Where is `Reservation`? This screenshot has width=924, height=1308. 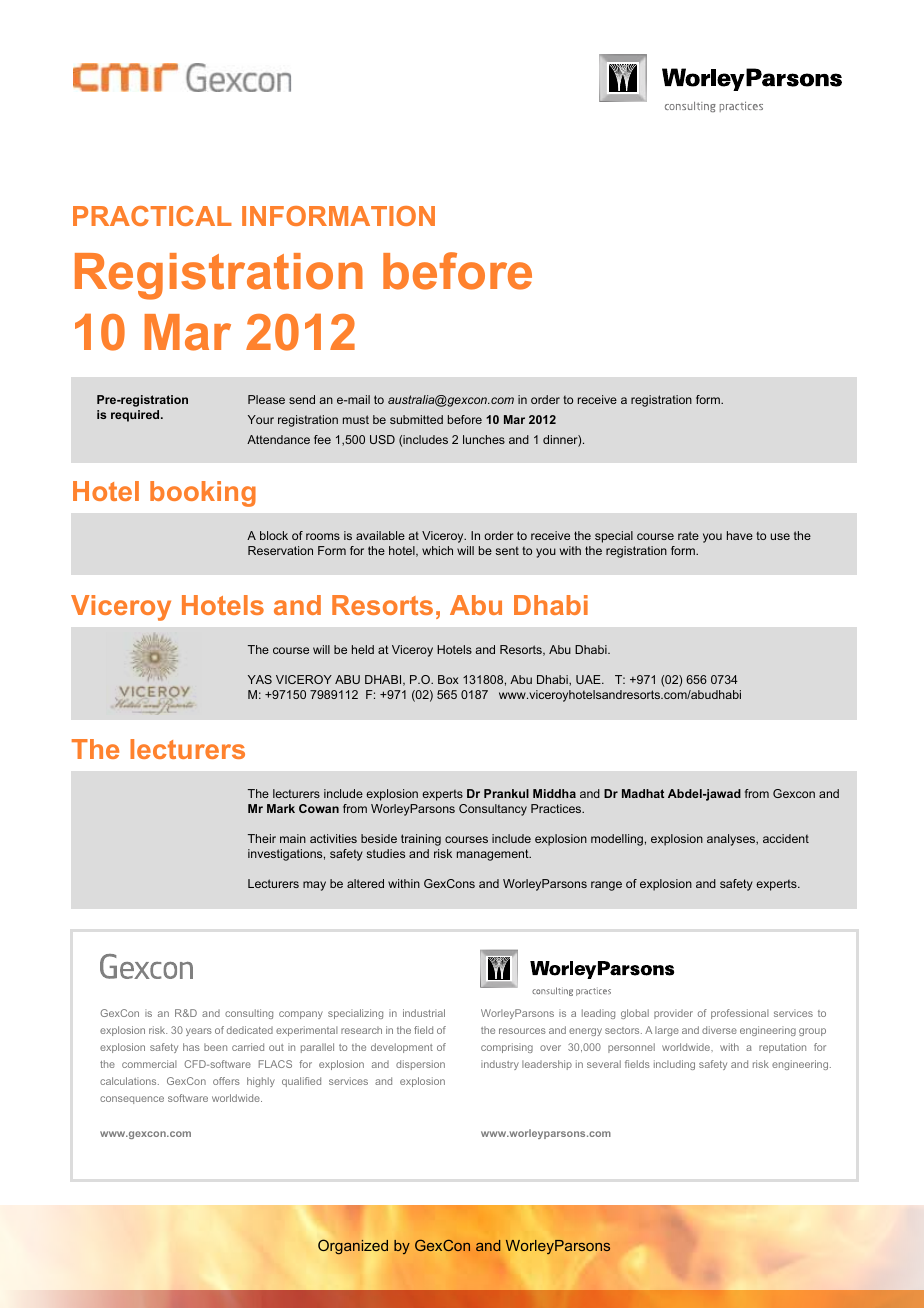 Reservation is located at coordinates (280, 550).
